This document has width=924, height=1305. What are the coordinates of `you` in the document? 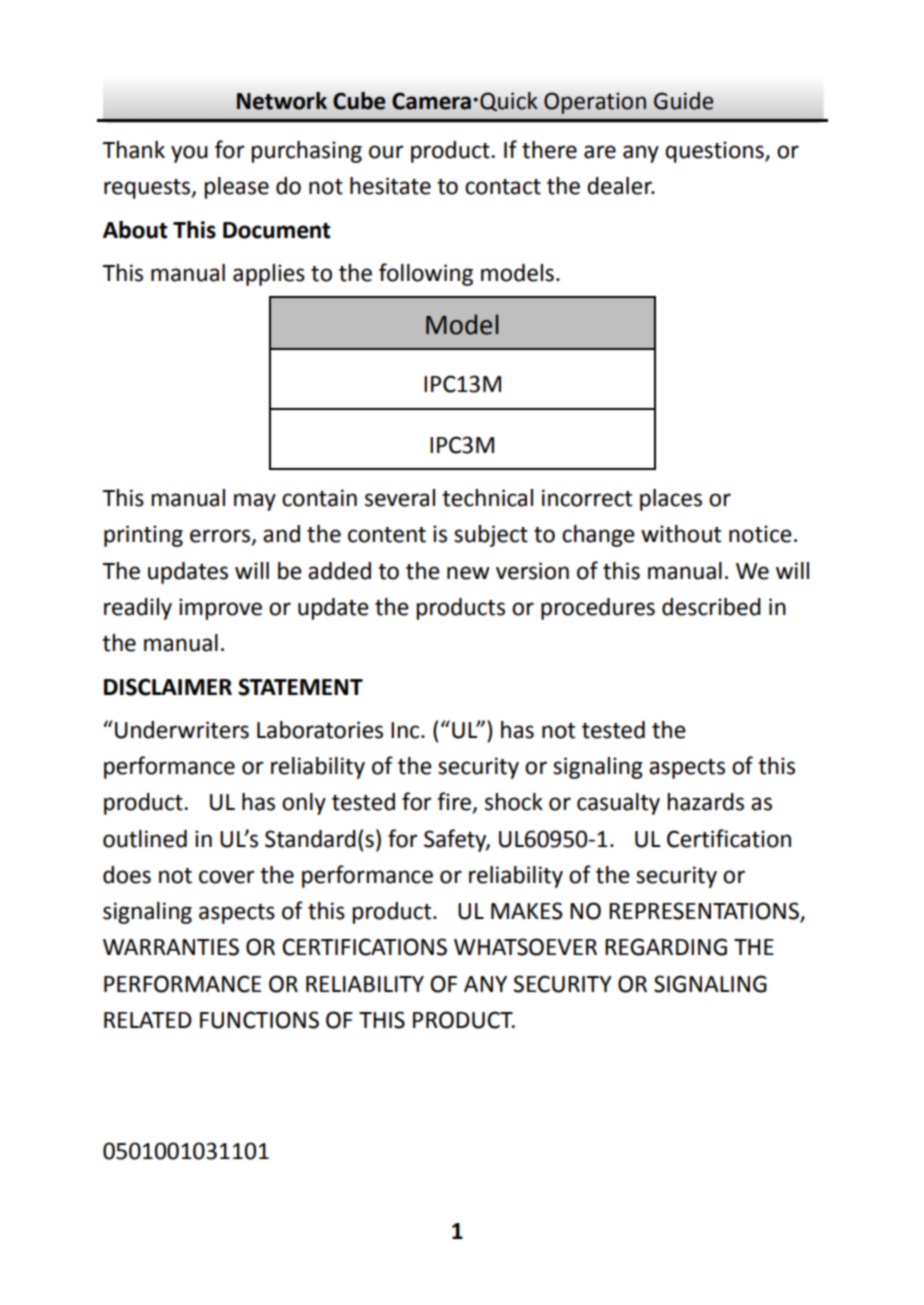 It's located at (189, 154).
